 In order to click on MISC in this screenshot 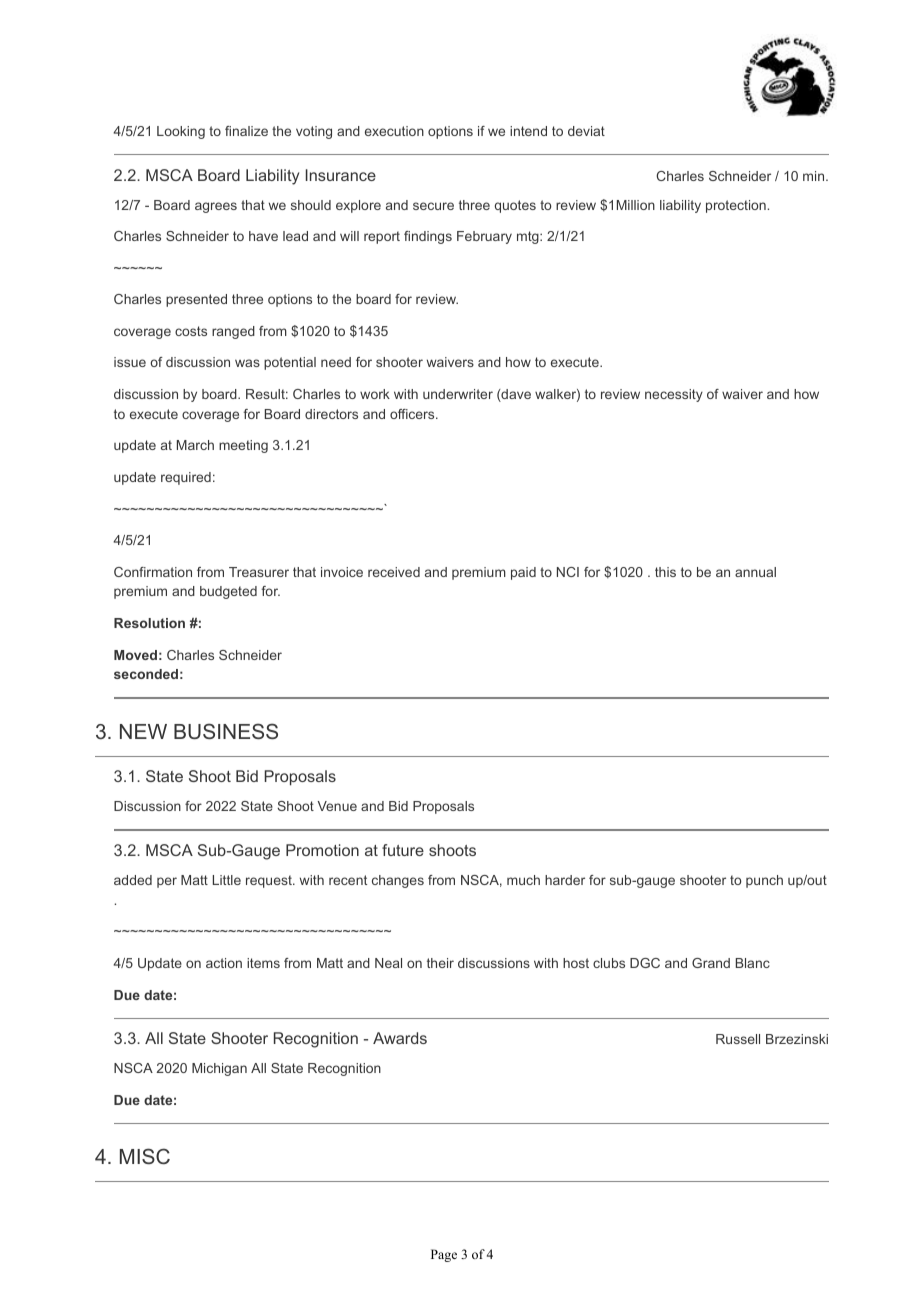, I will do `click(145, 1156)`.
